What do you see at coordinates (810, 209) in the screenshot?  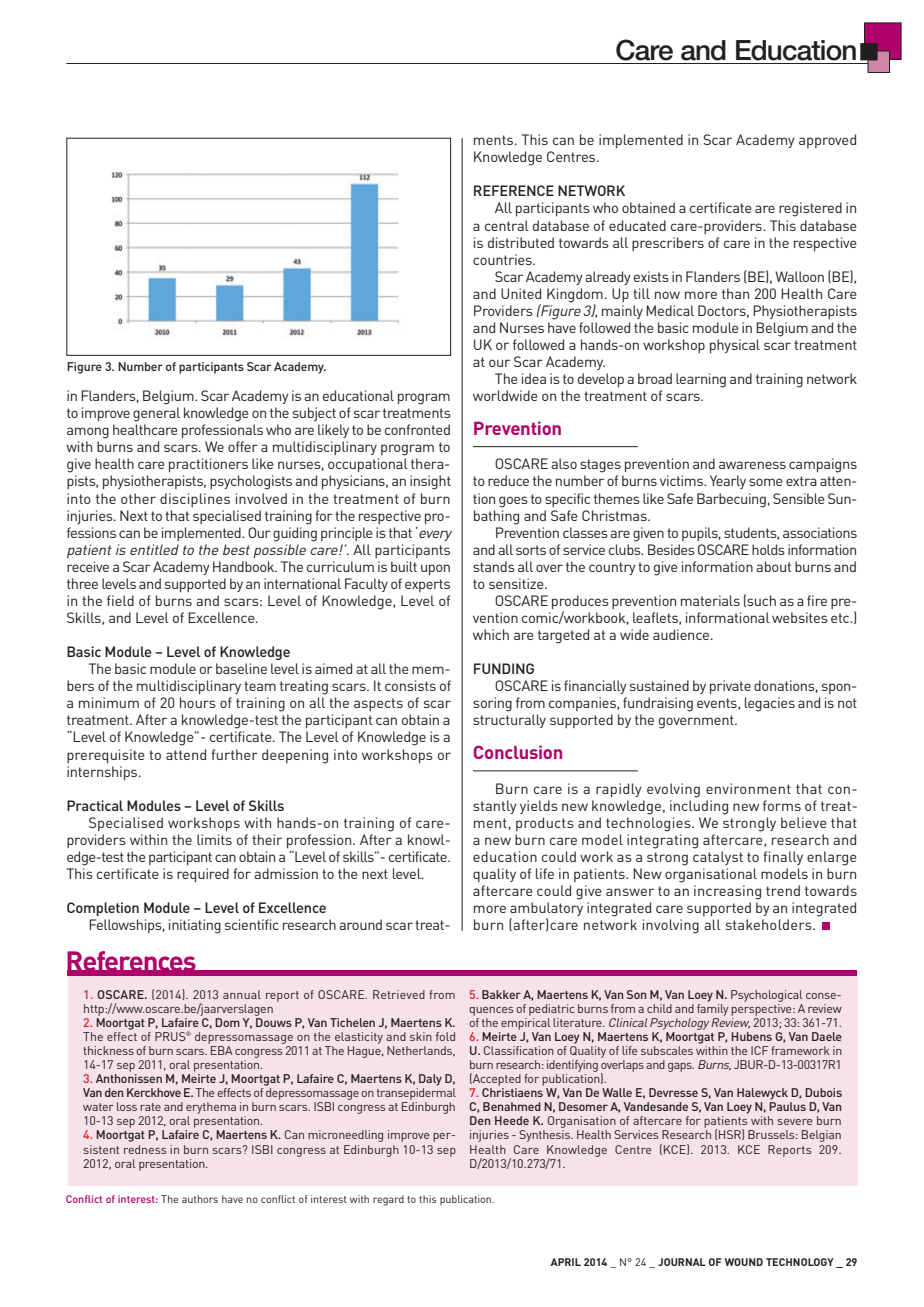 I see `registered` at bounding box center [810, 209].
